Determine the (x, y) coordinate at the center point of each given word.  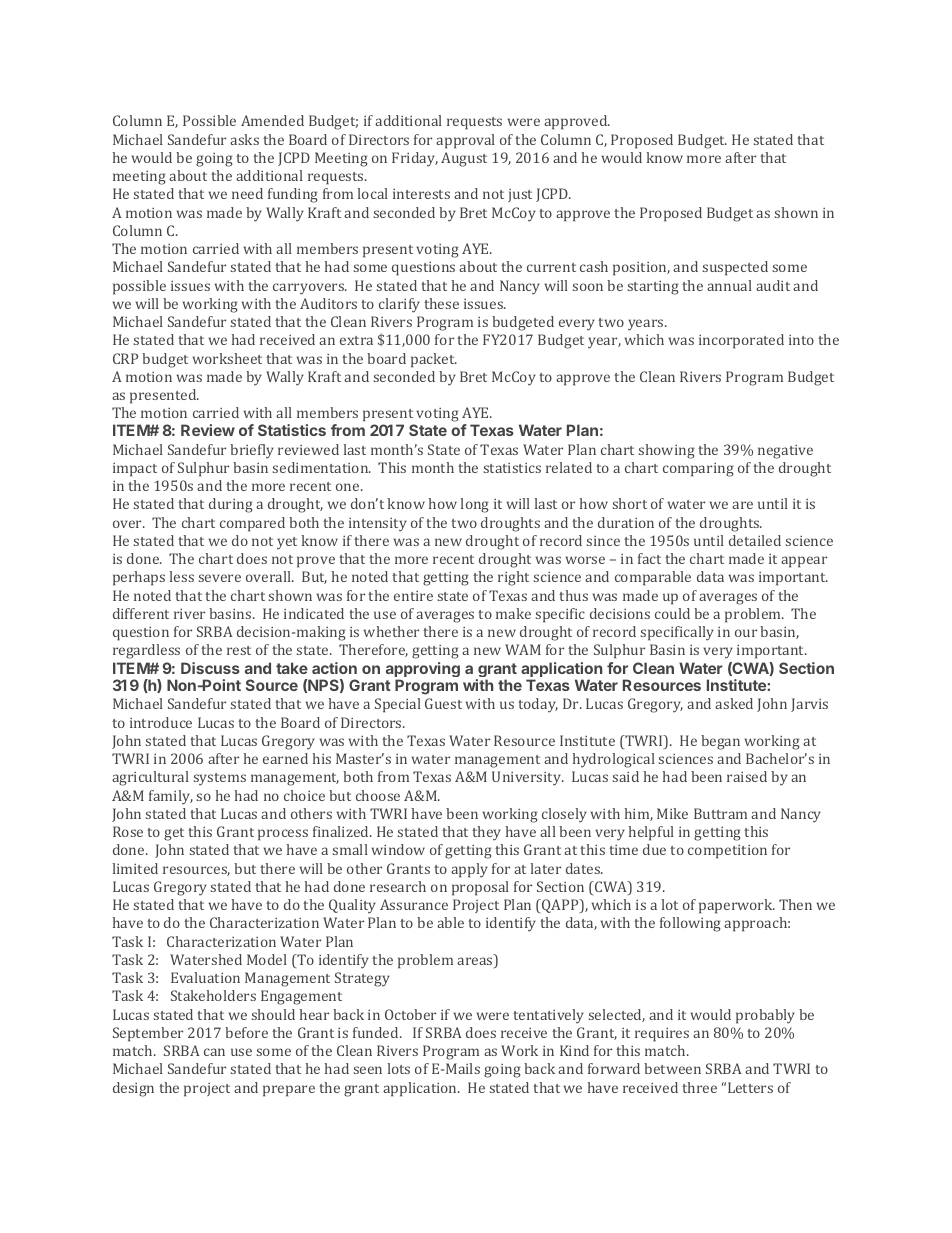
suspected (735, 268)
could (672, 613)
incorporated (741, 341)
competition (727, 852)
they (486, 833)
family (171, 797)
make (513, 613)
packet (434, 360)
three (699, 1087)
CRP (125, 358)
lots (399, 1068)
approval (465, 141)
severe (220, 578)
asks (244, 139)
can (214, 1052)
